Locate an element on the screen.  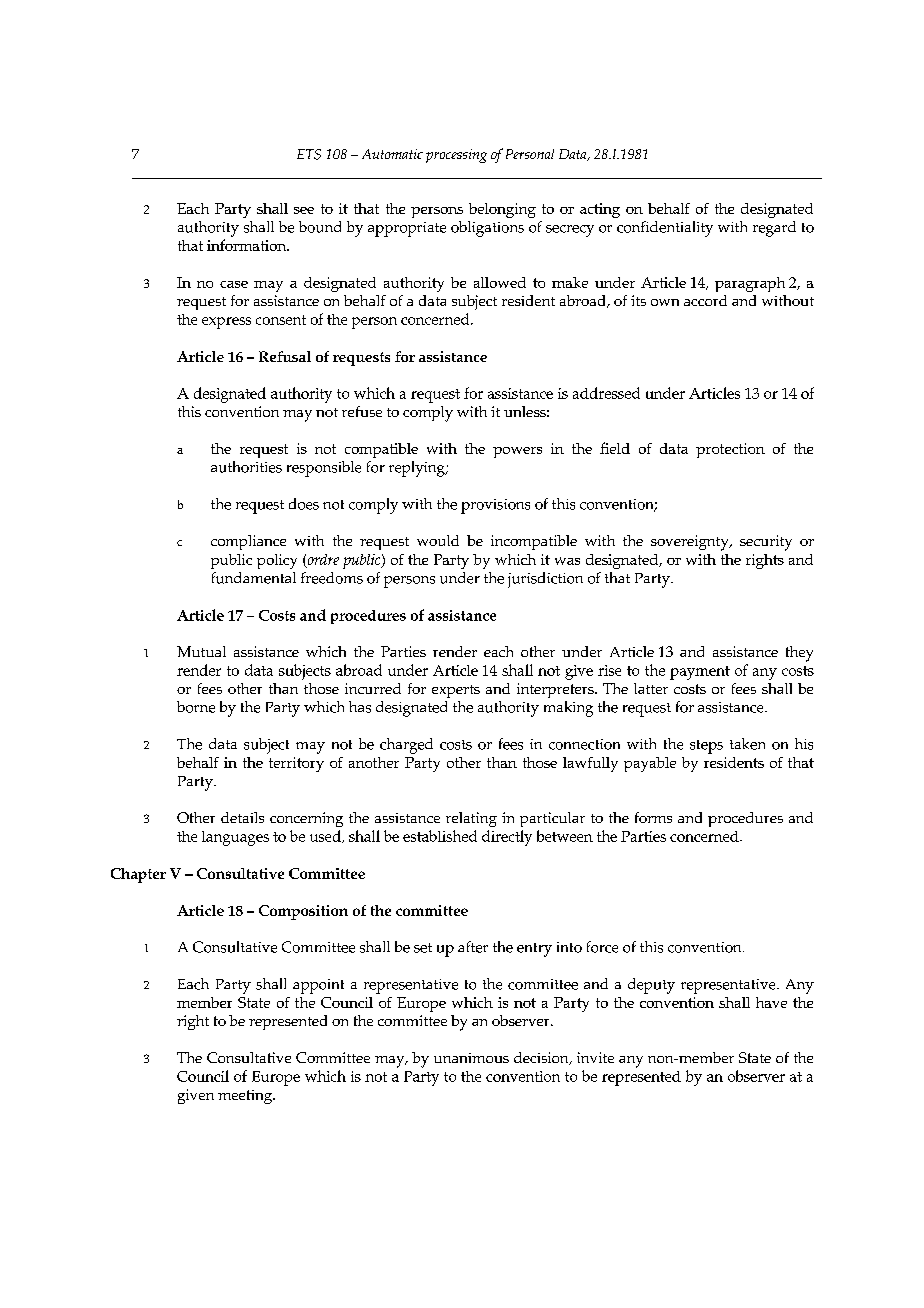
processing is located at coordinates (456, 156).
